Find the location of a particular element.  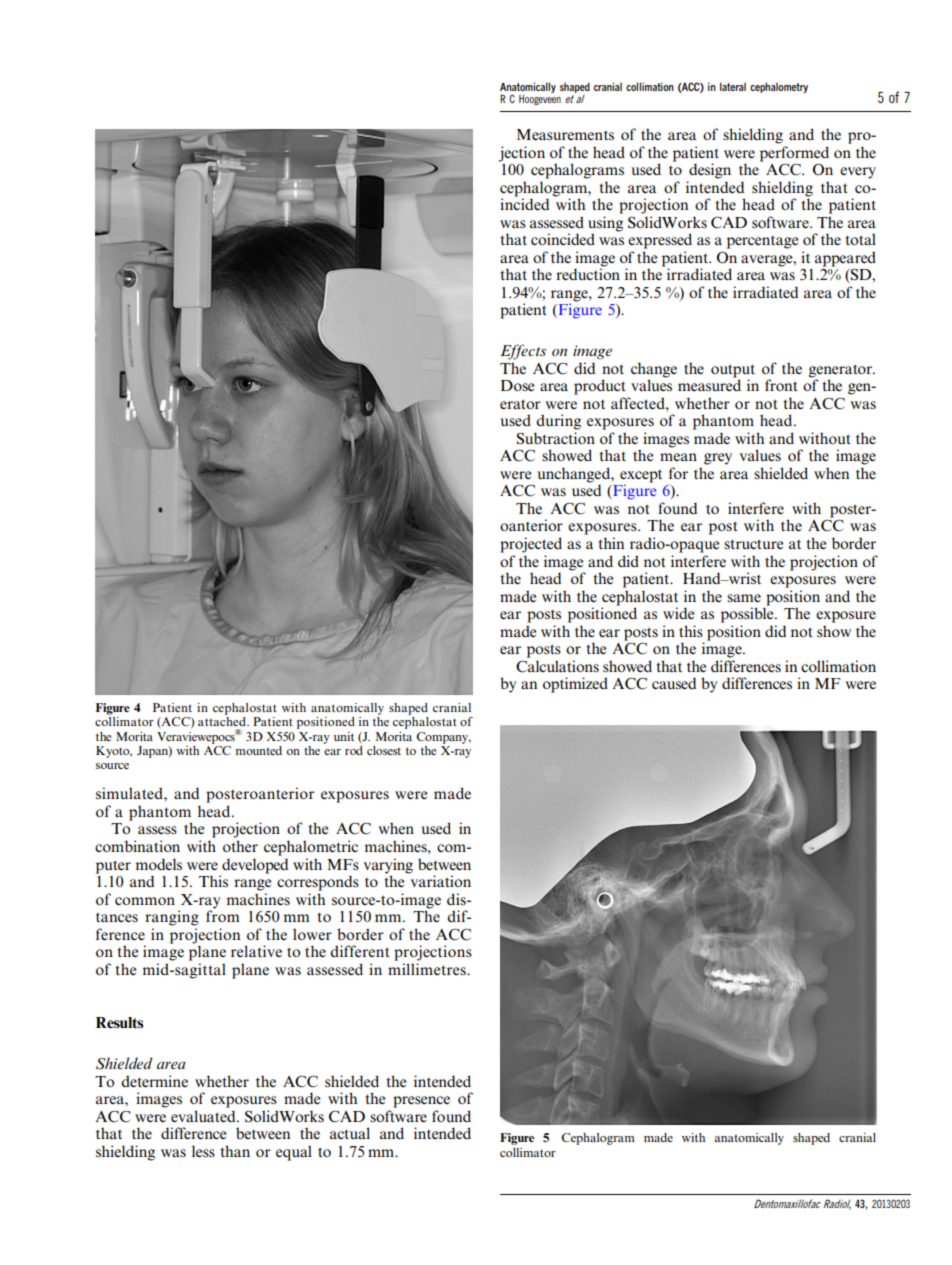

millimetres is located at coordinates (428, 969).
